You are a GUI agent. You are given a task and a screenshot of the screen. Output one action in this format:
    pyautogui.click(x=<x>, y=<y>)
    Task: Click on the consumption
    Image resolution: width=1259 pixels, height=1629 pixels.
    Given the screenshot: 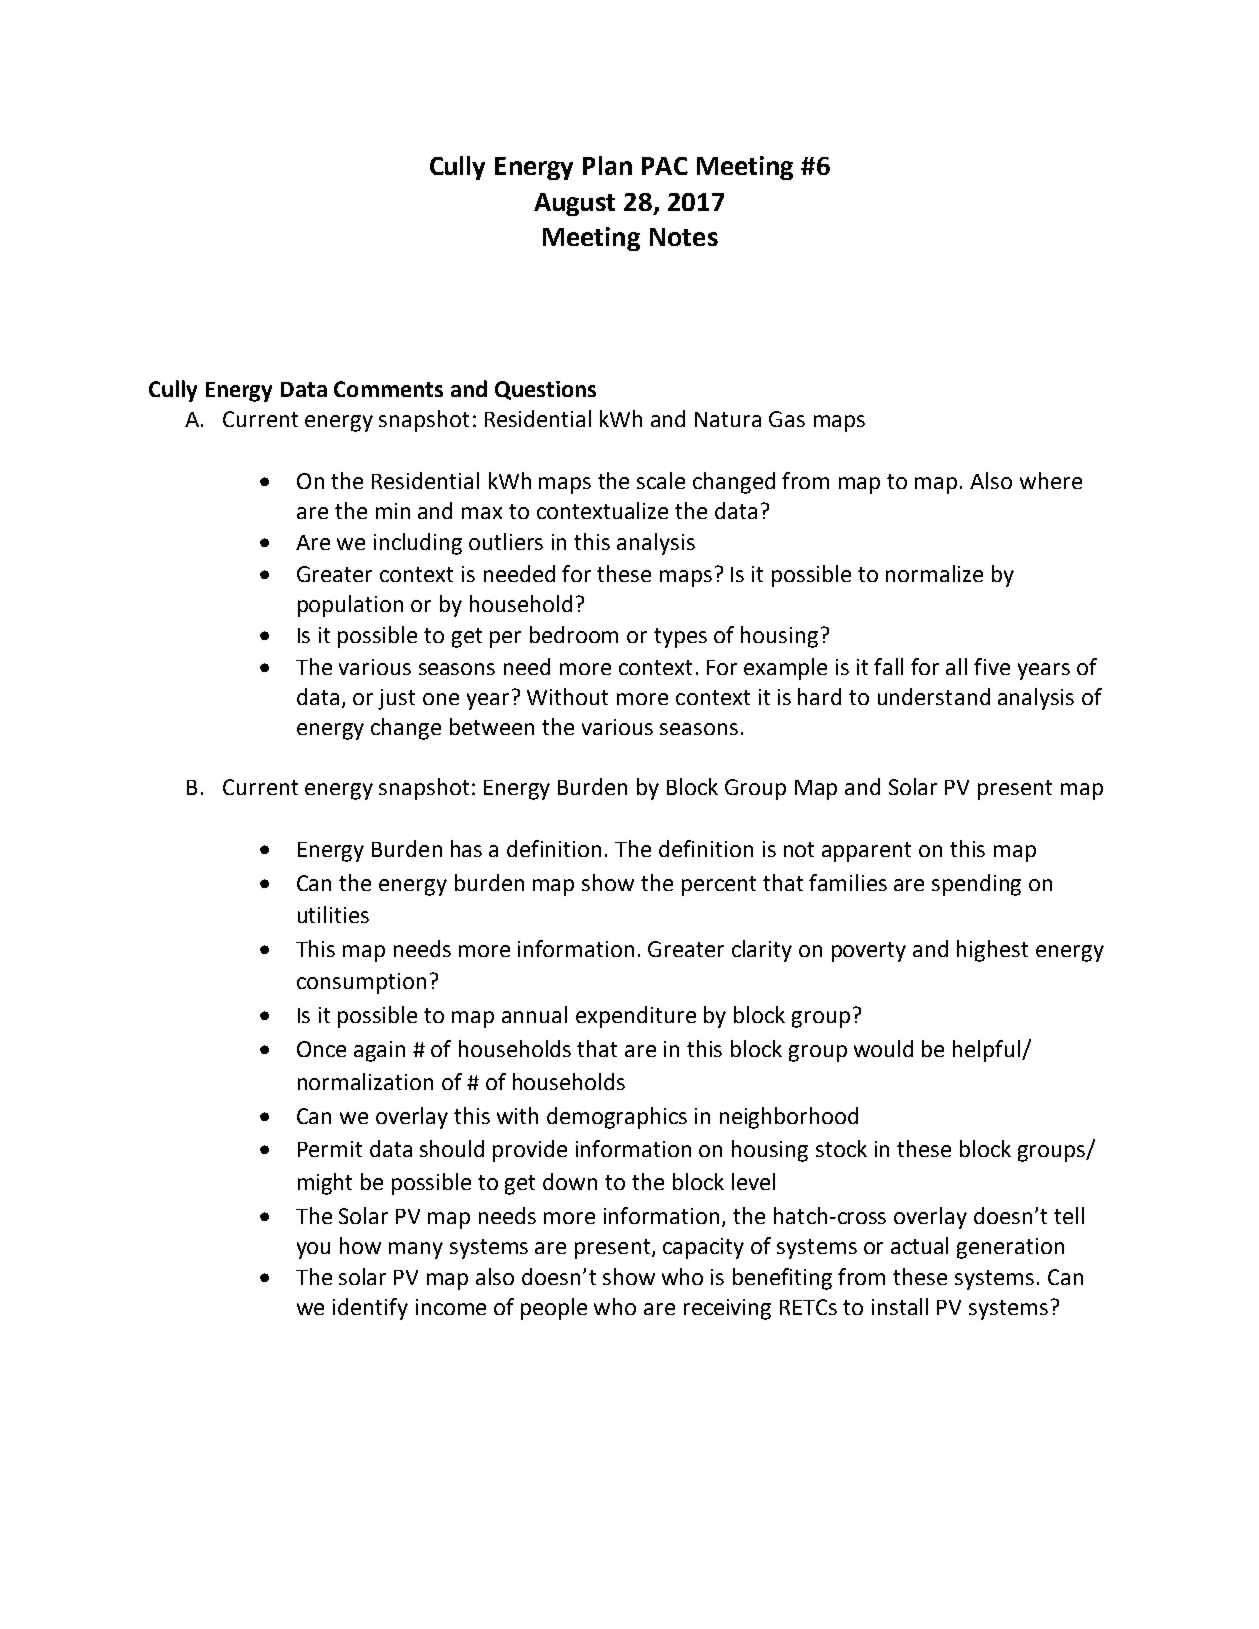 What is the action you would take?
    pyautogui.click(x=361, y=983)
